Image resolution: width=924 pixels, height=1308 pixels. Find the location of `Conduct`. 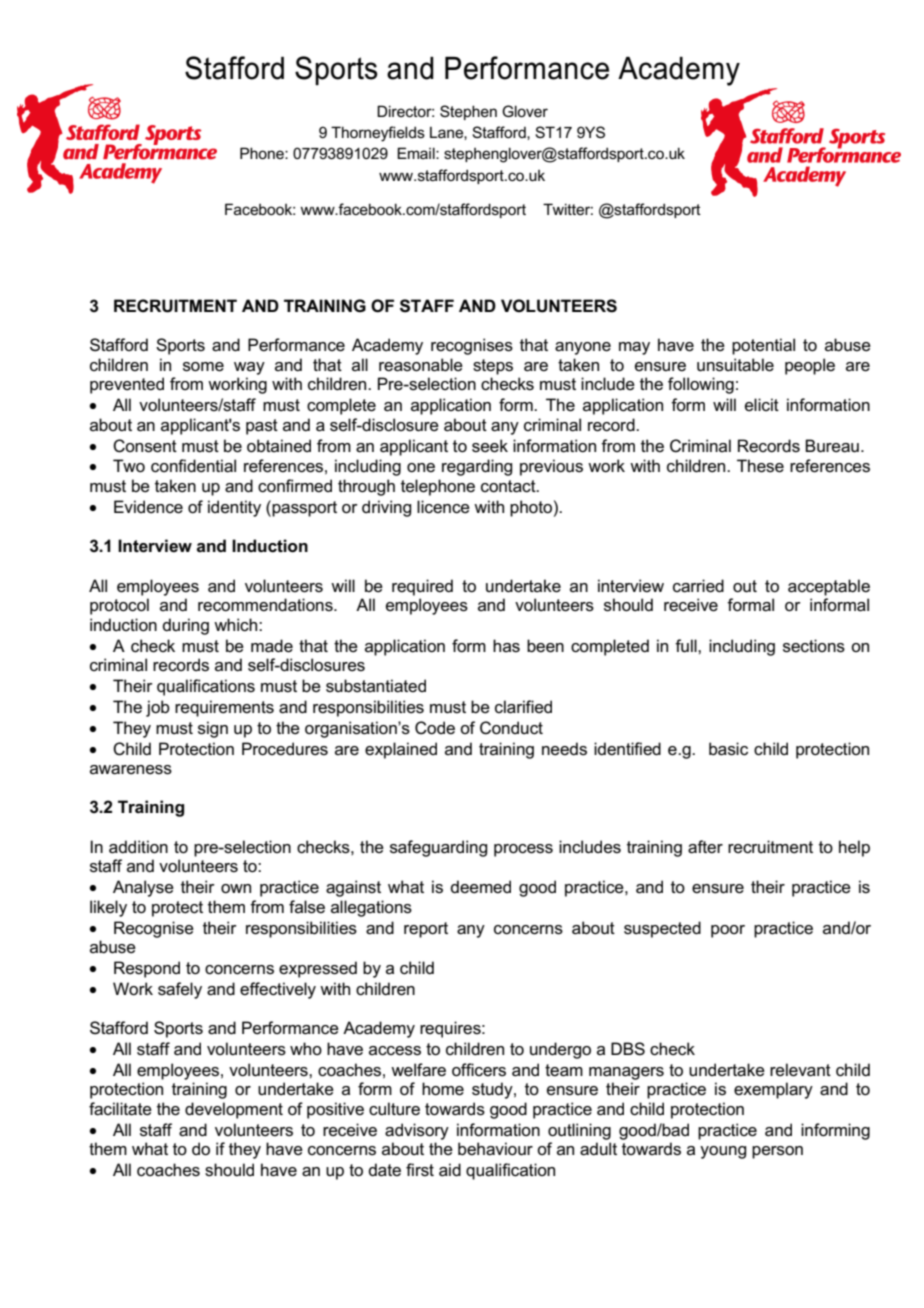

Conduct is located at coordinates (511, 728).
